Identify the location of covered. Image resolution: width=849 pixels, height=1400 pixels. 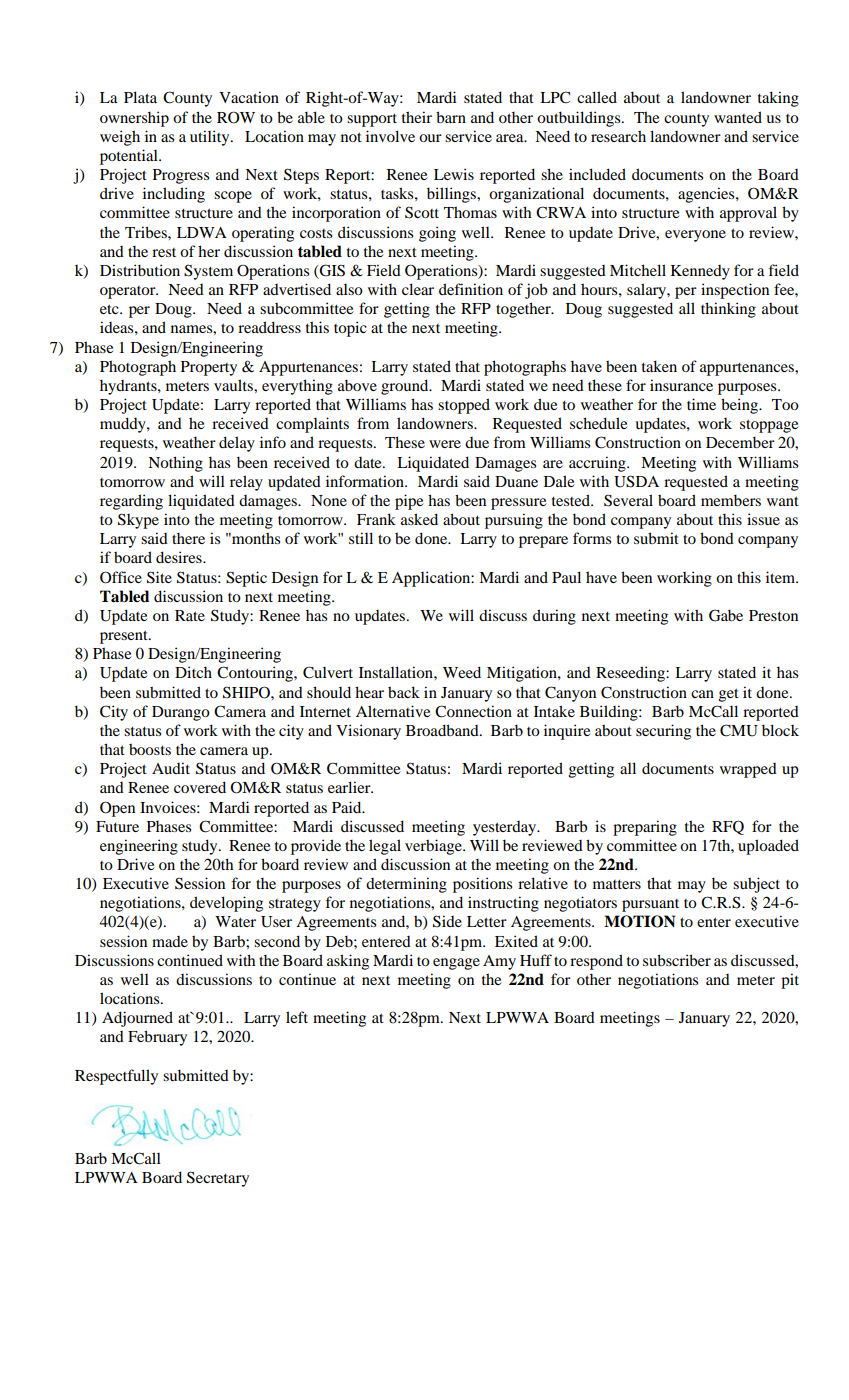
(200, 787).
